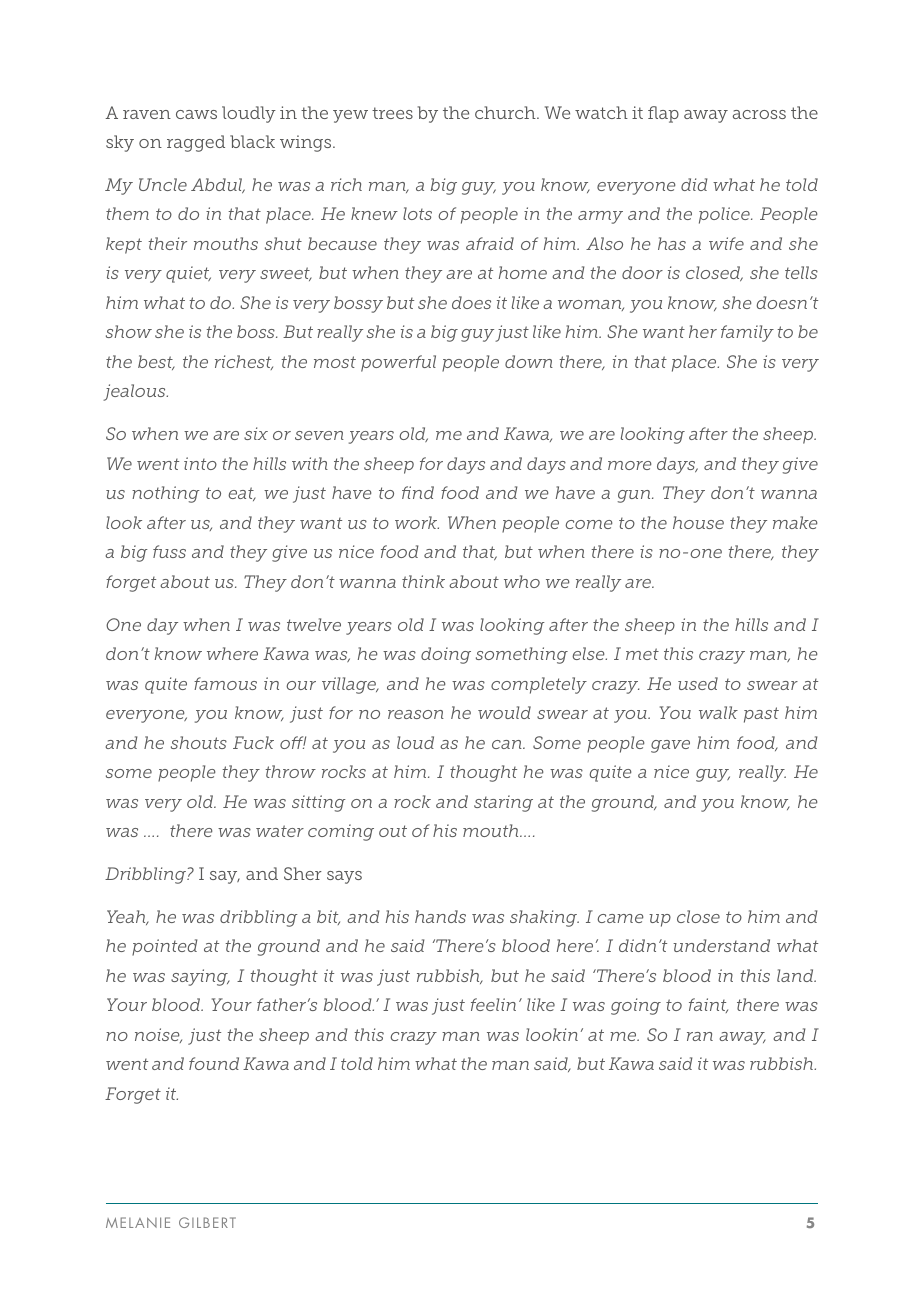 The image size is (924, 1308). Describe the element at coordinates (423, 581) in the document. I see `think` at that location.
